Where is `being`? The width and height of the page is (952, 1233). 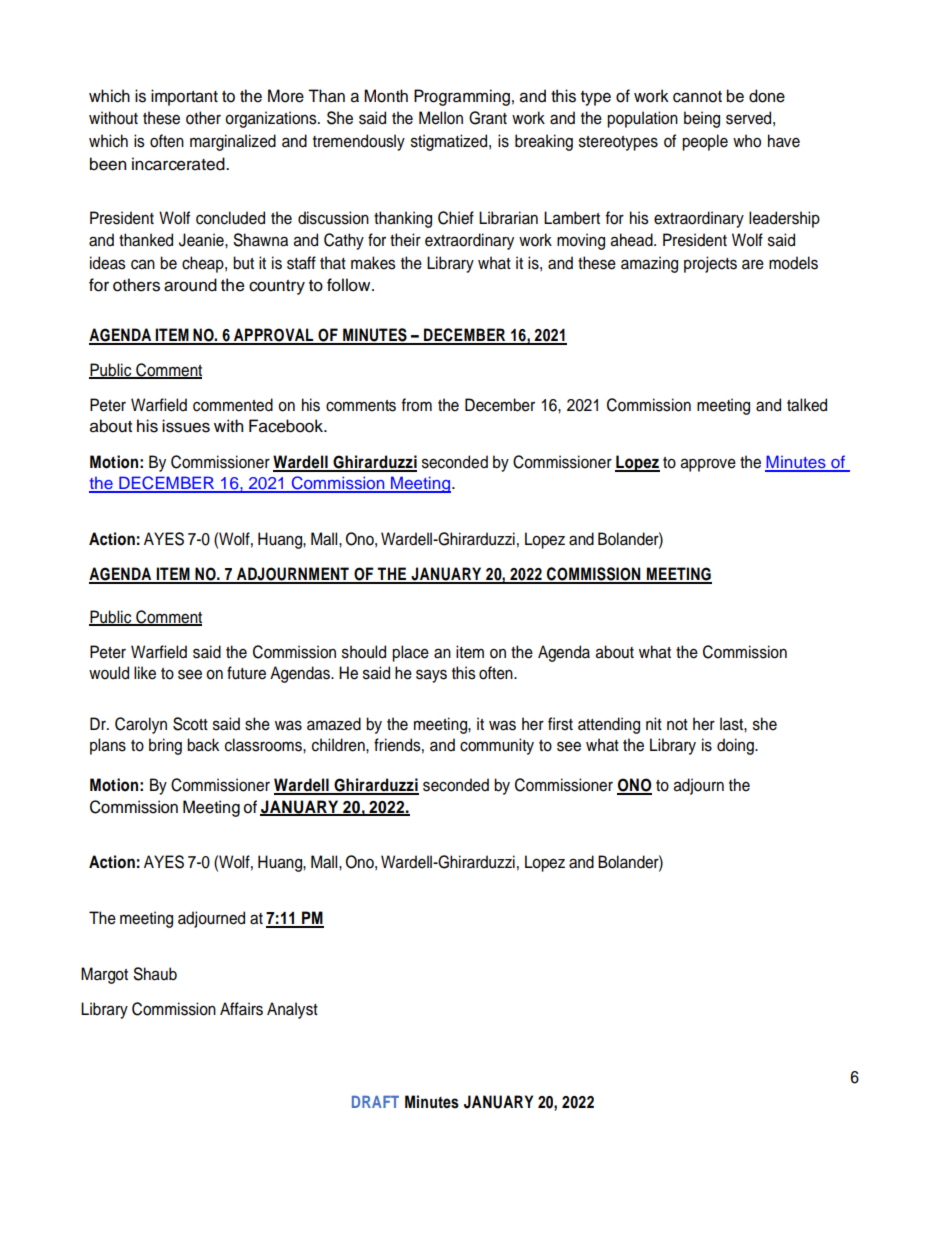 being is located at coordinates (702, 119).
